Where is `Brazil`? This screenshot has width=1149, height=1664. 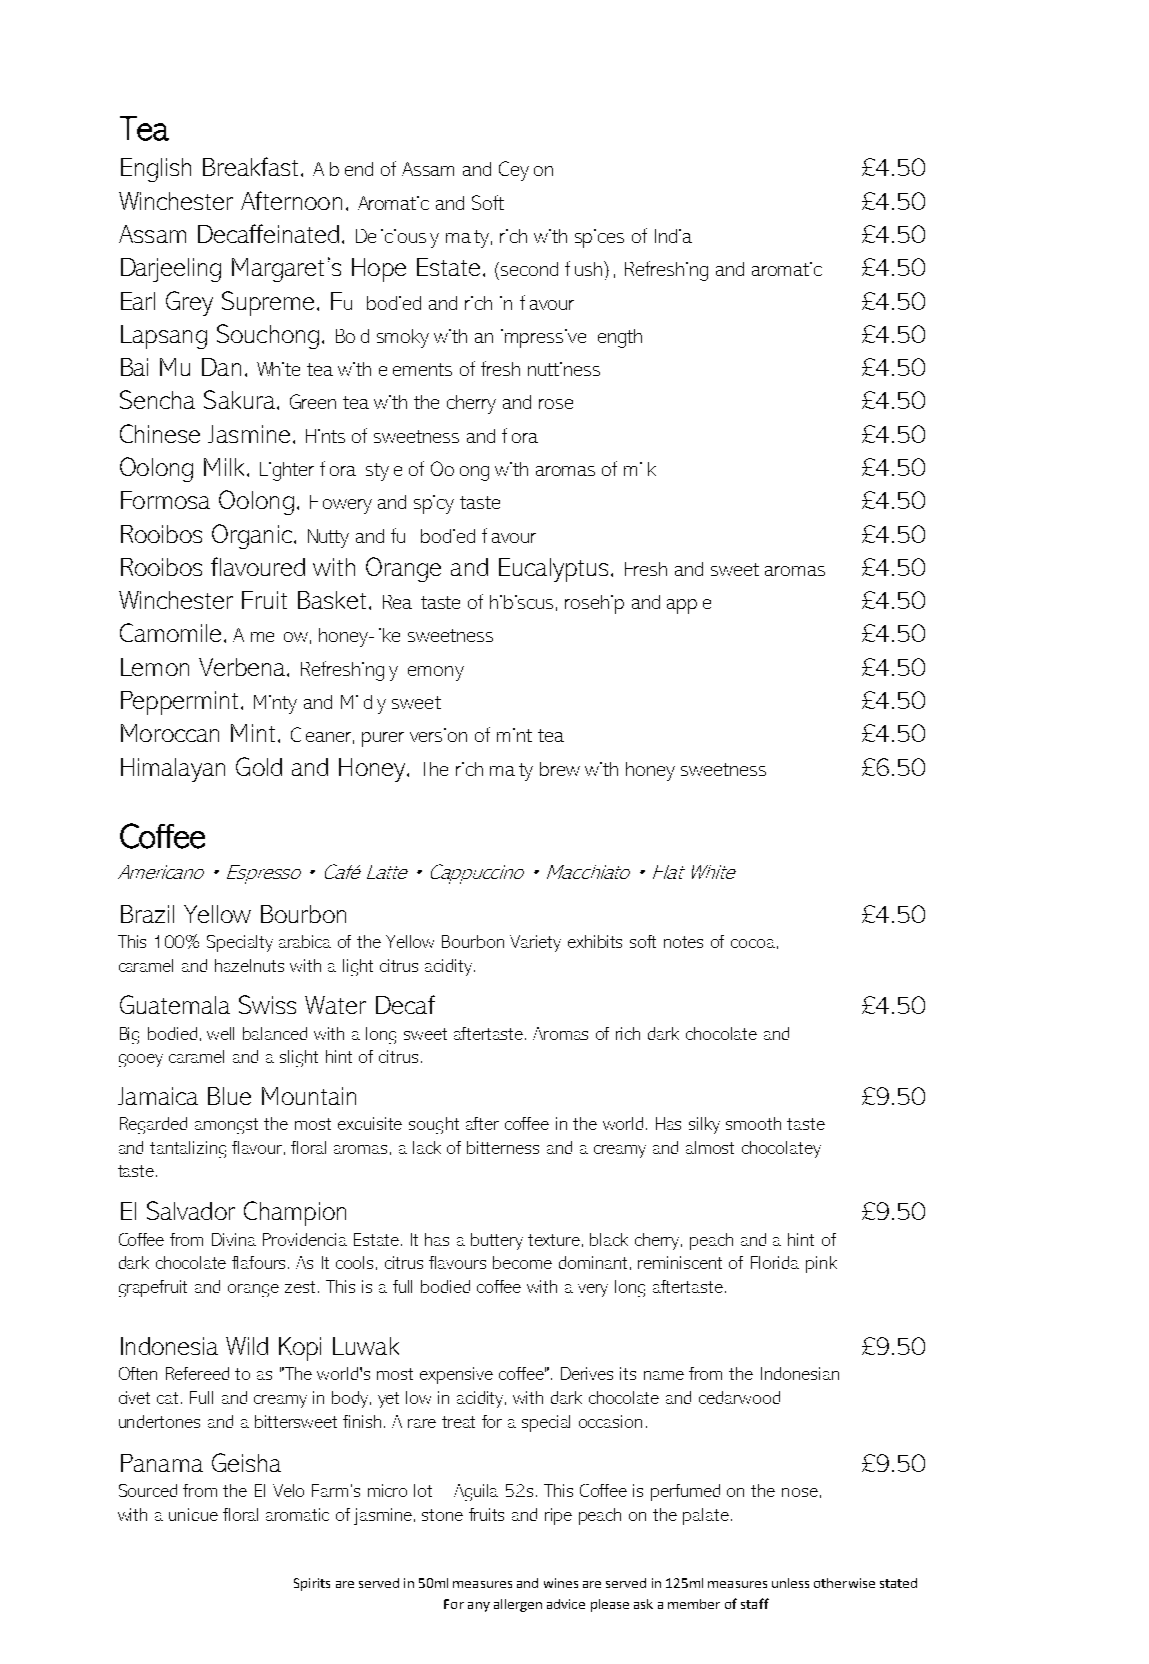 Brazil is located at coordinates (147, 914).
